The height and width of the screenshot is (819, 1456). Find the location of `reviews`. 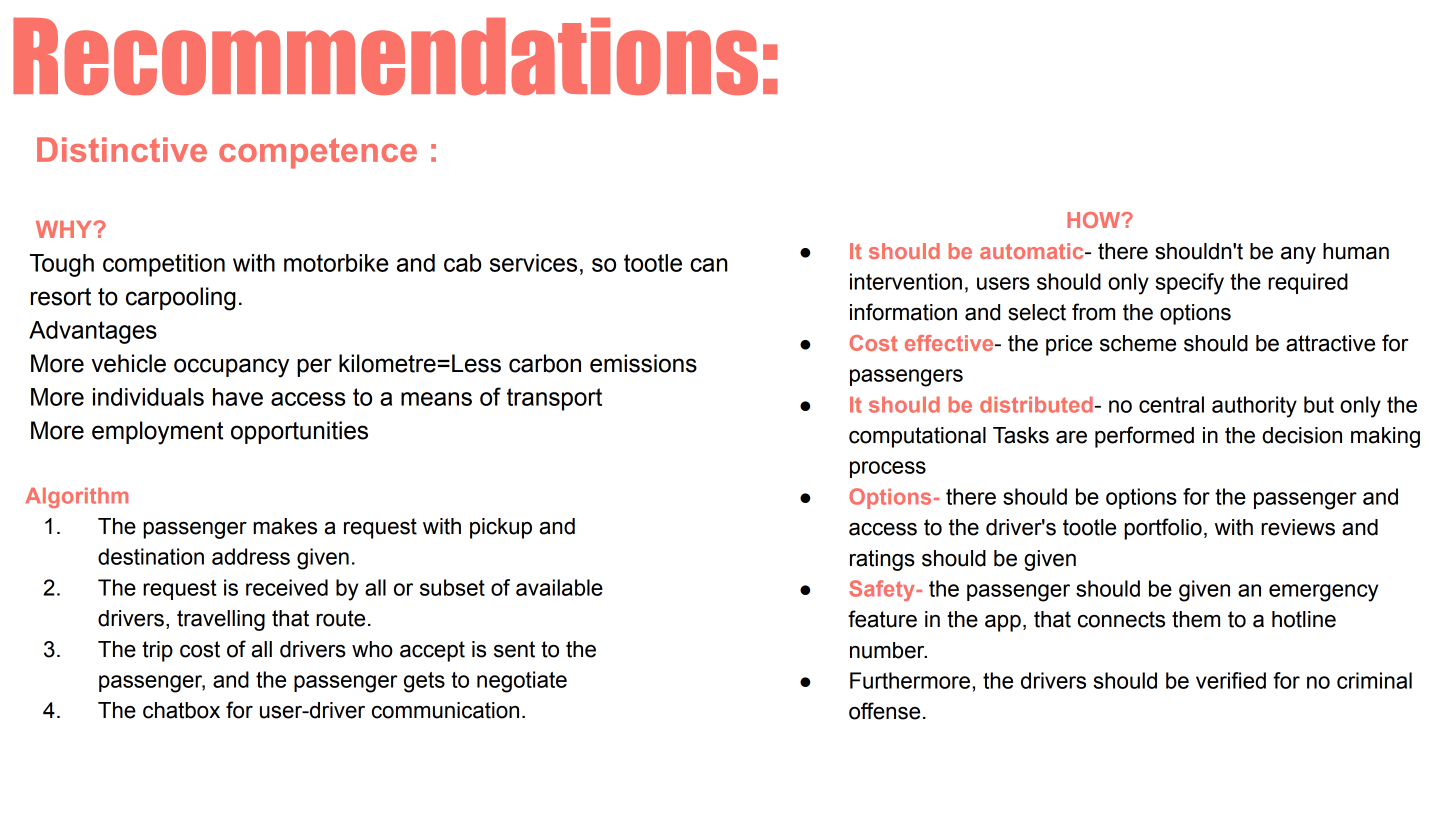

reviews is located at coordinates (1298, 527).
